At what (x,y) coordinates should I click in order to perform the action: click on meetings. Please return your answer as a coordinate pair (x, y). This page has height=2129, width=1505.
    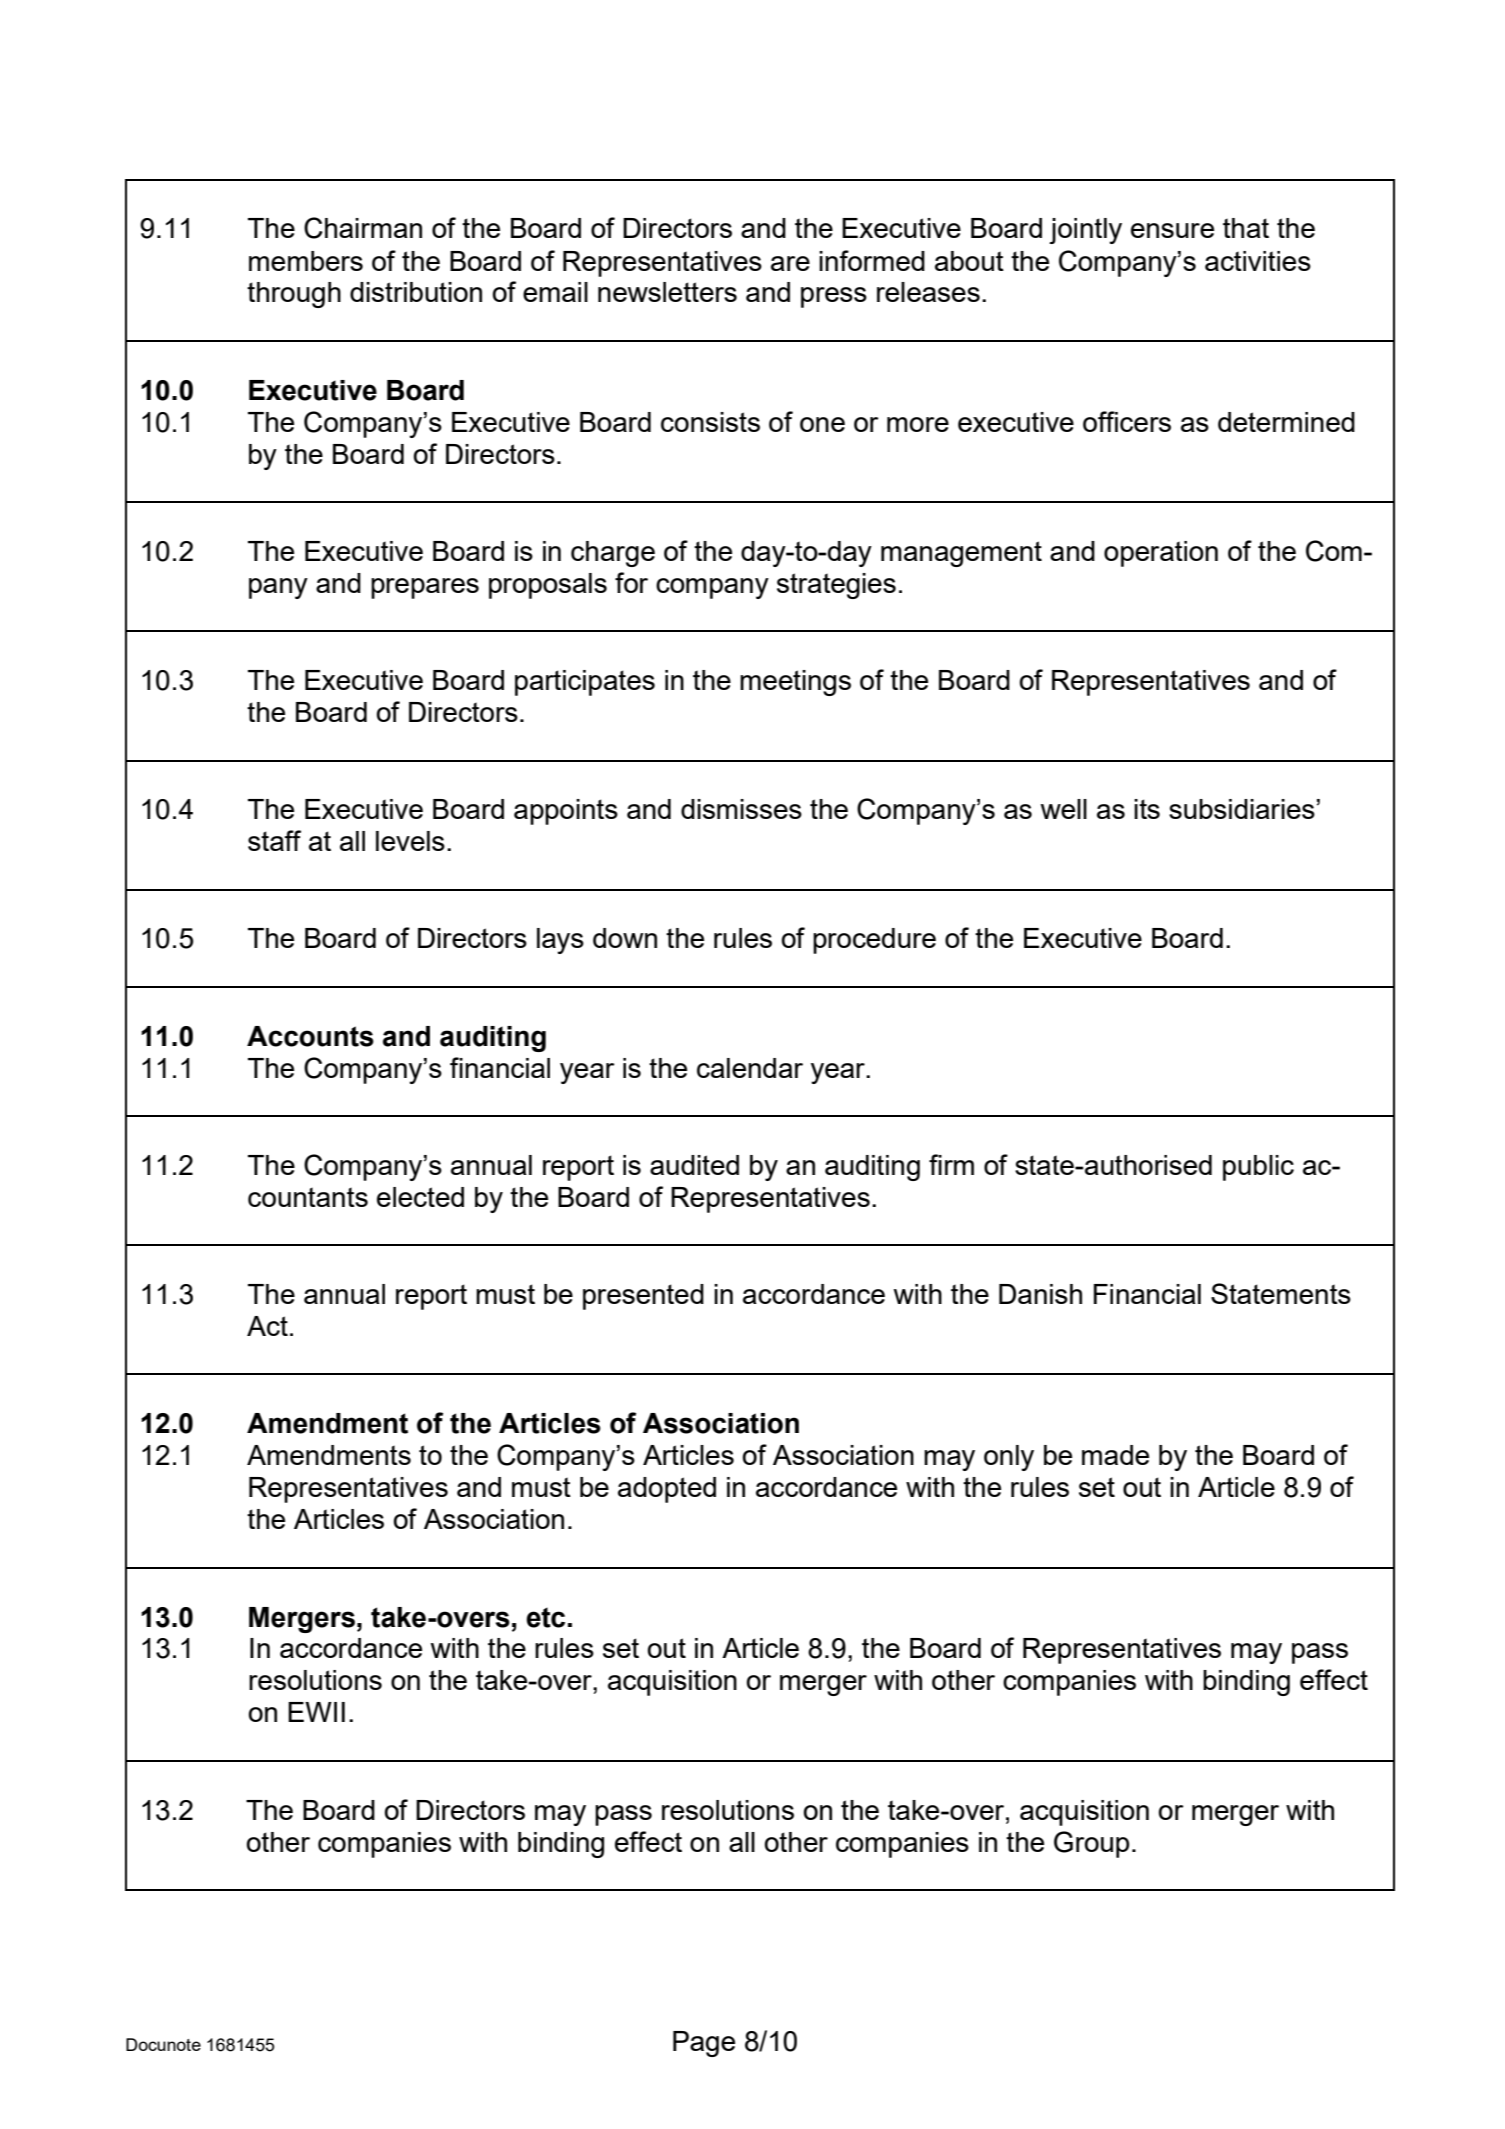
    Looking at the image, I should click on (795, 683).
